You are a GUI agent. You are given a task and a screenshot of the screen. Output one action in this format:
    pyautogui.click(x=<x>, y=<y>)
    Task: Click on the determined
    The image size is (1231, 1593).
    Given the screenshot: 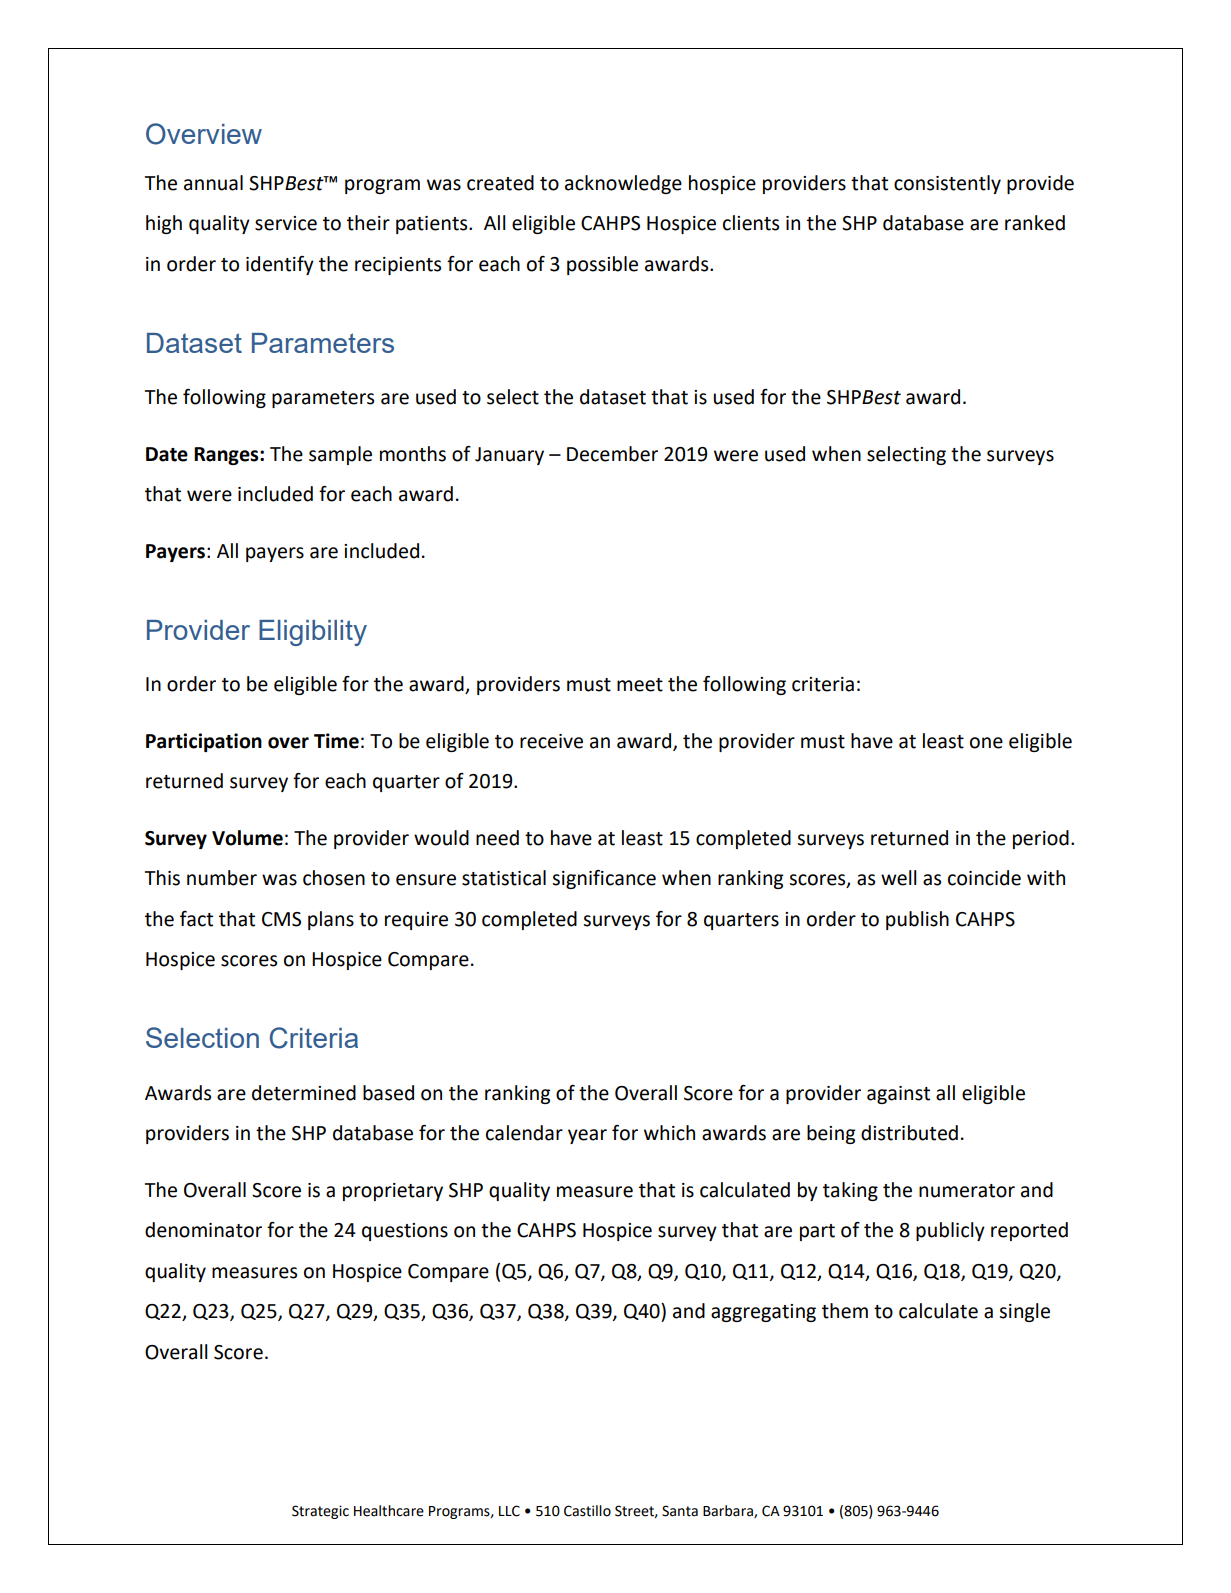 What is the action you would take?
    pyautogui.click(x=304, y=1093)
